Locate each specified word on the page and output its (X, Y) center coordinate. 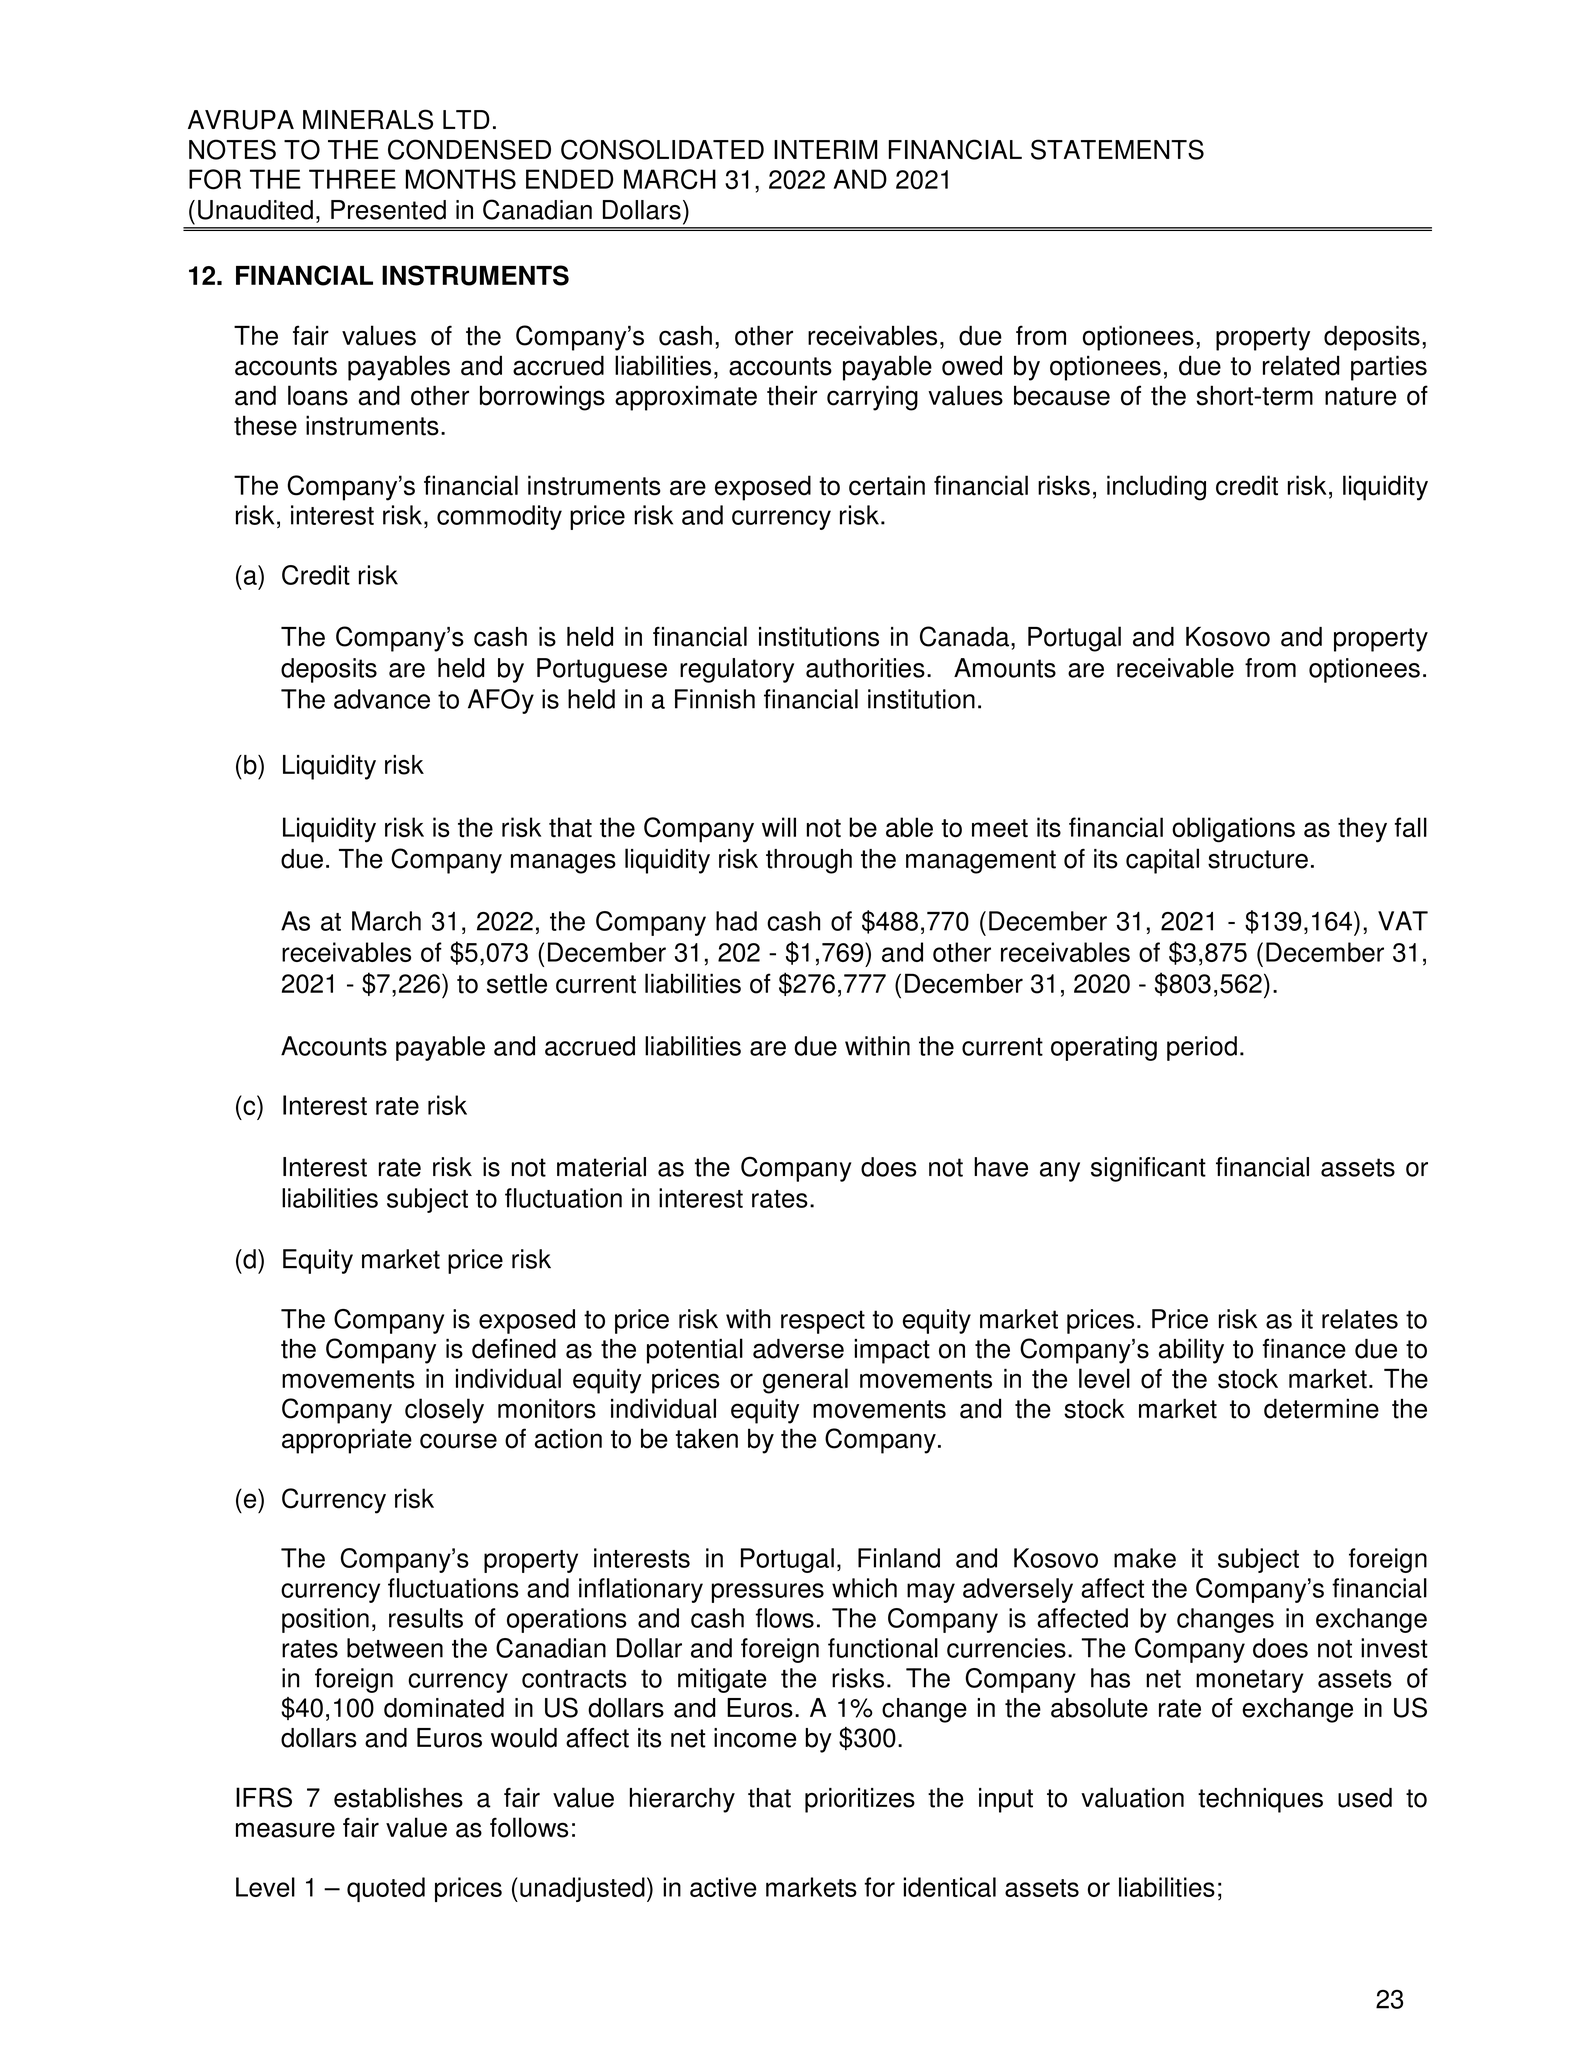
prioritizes (860, 1800)
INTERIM (826, 149)
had (736, 921)
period (1202, 1048)
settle (517, 983)
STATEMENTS (1117, 149)
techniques (1260, 1800)
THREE (352, 179)
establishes (398, 1797)
